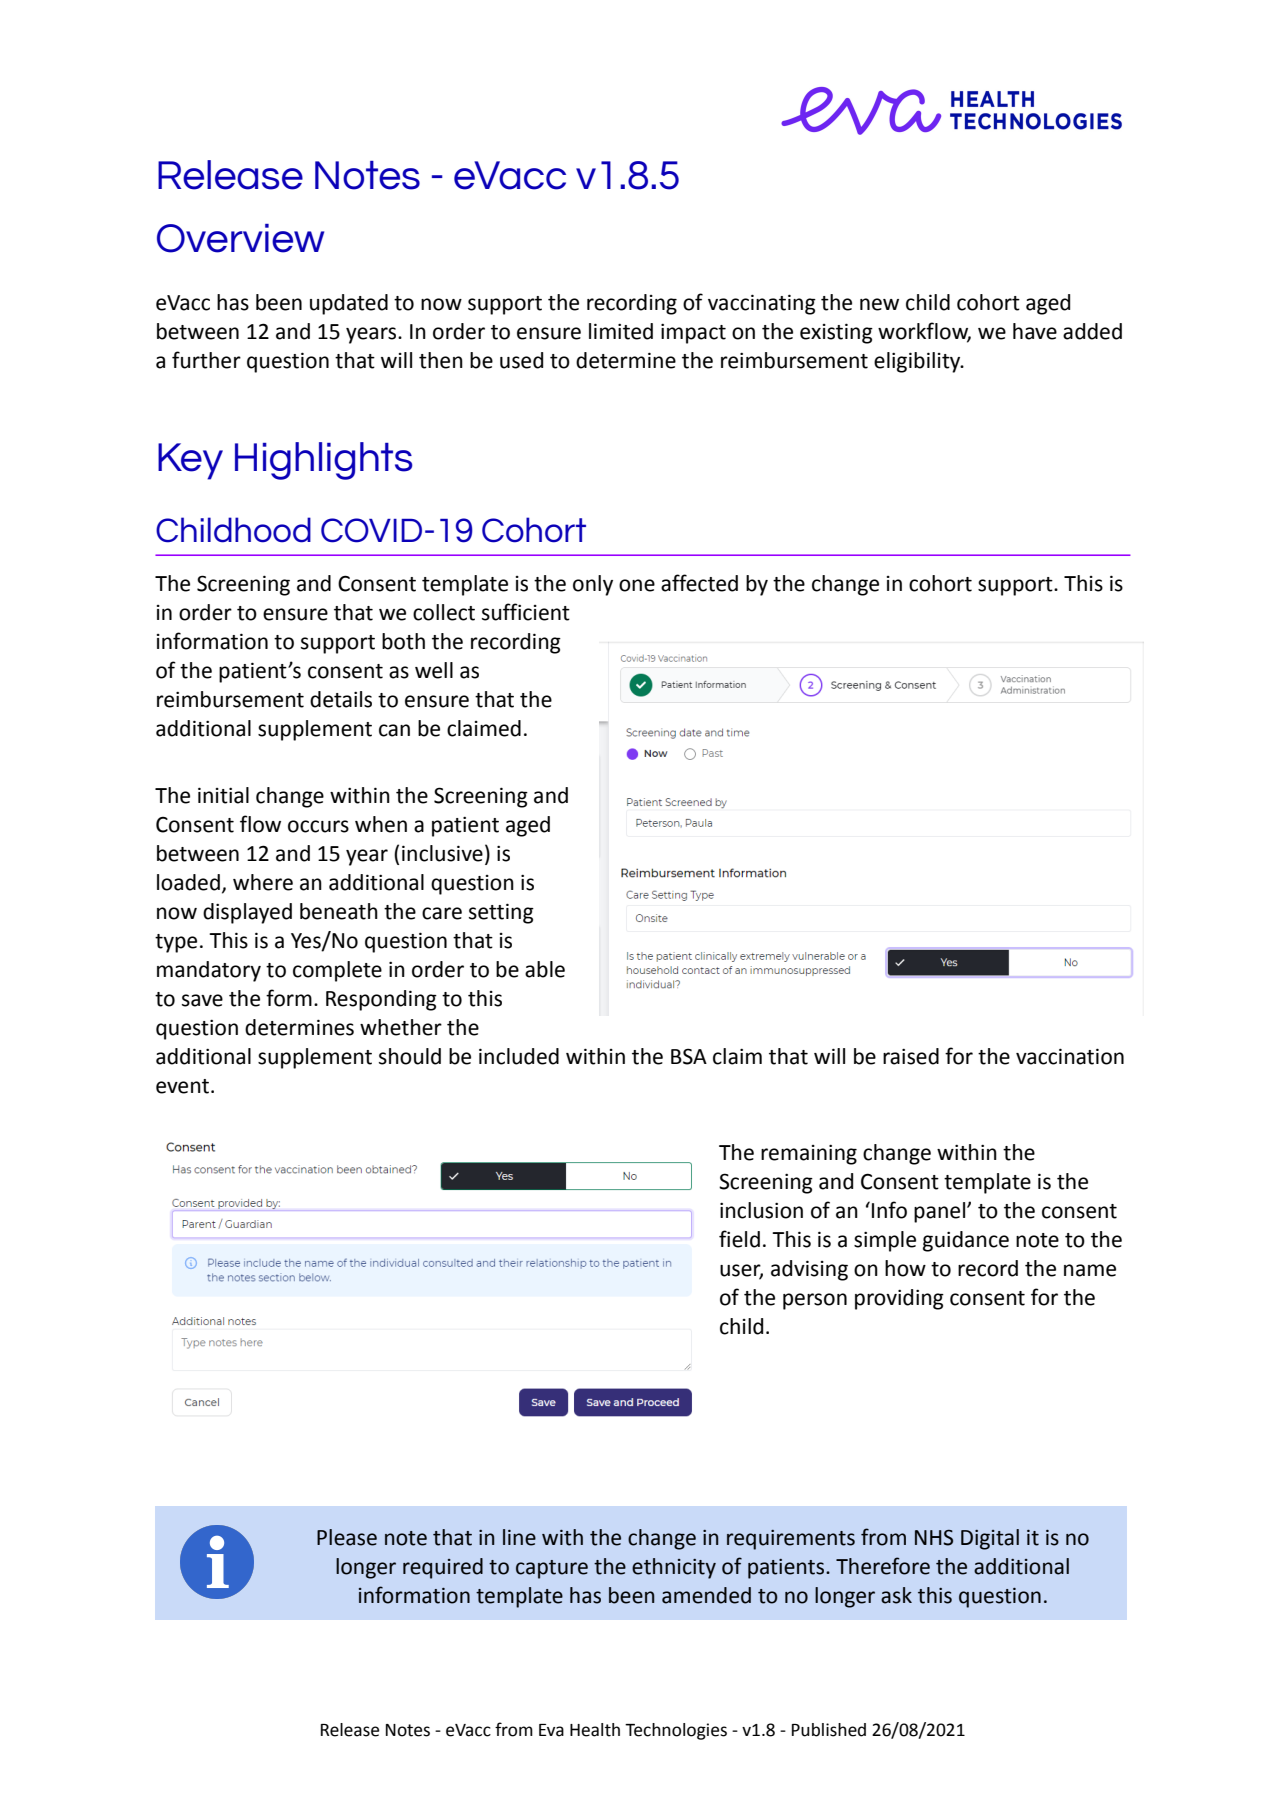 This image has width=1287, height=1818. Describe the element at coordinates (1035, 331) in the image. I see `have` at that location.
